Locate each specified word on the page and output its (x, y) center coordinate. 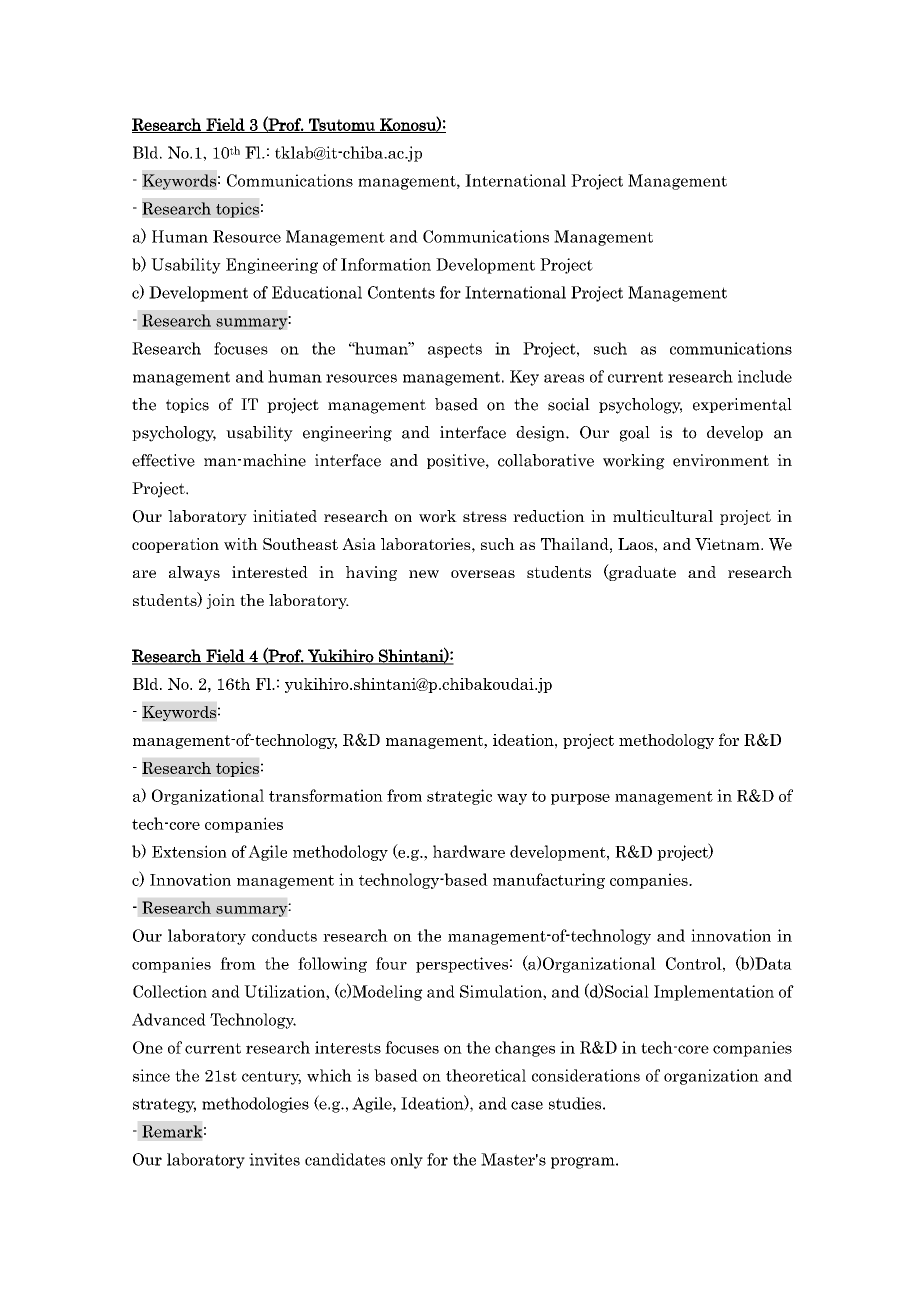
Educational (317, 292)
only (407, 1161)
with (241, 544)
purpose (580, 799)
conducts (284, 935)
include (765, 376)
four (391, 963)
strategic (459, 797)
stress (485, 516)
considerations (586, 1075)
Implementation (714, 993)
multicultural (663, 516)
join (220, 601)
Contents (401, 292)
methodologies (255, 1105)
